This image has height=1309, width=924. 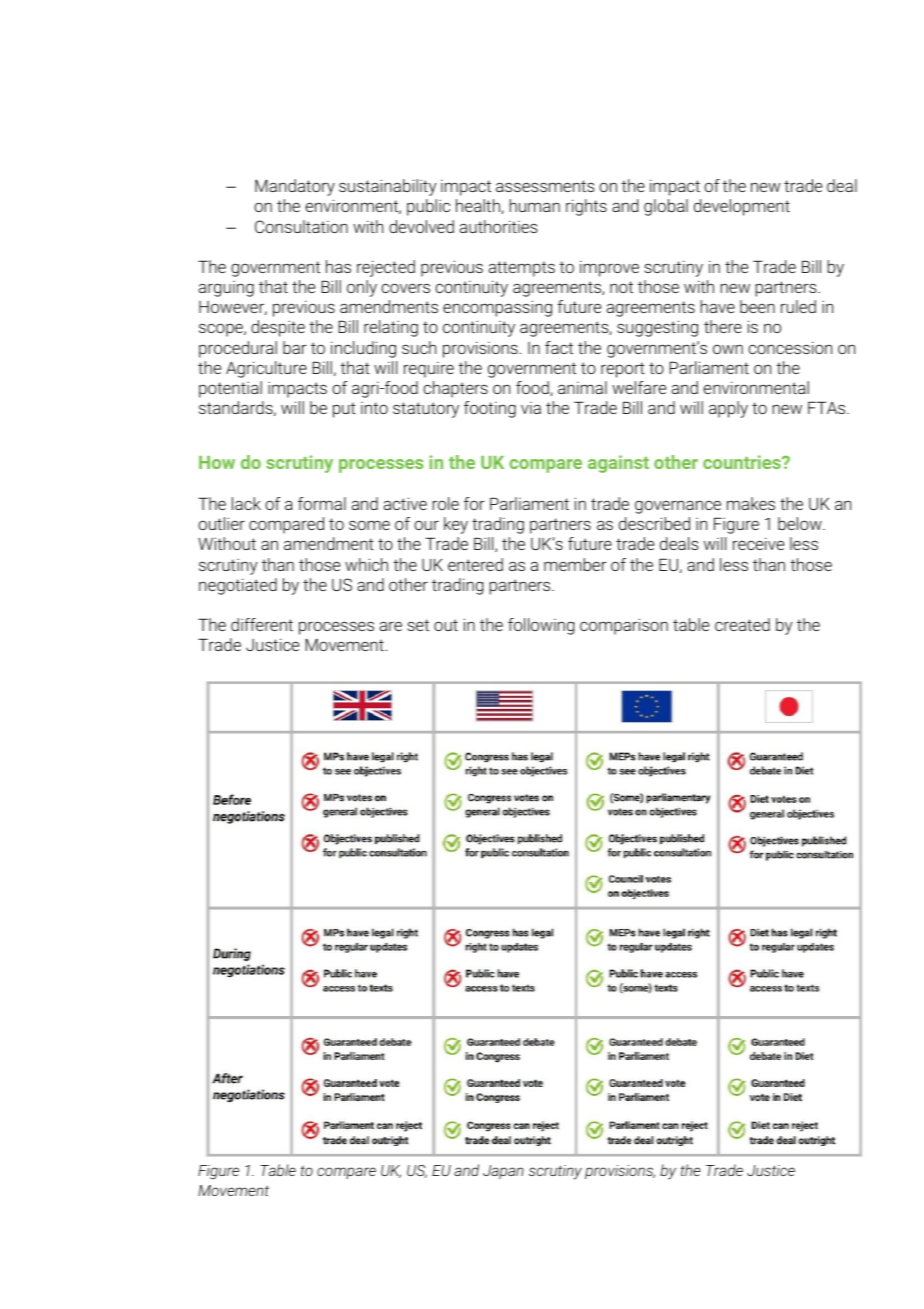 I want to click on different, so click(x=262, y=624).
